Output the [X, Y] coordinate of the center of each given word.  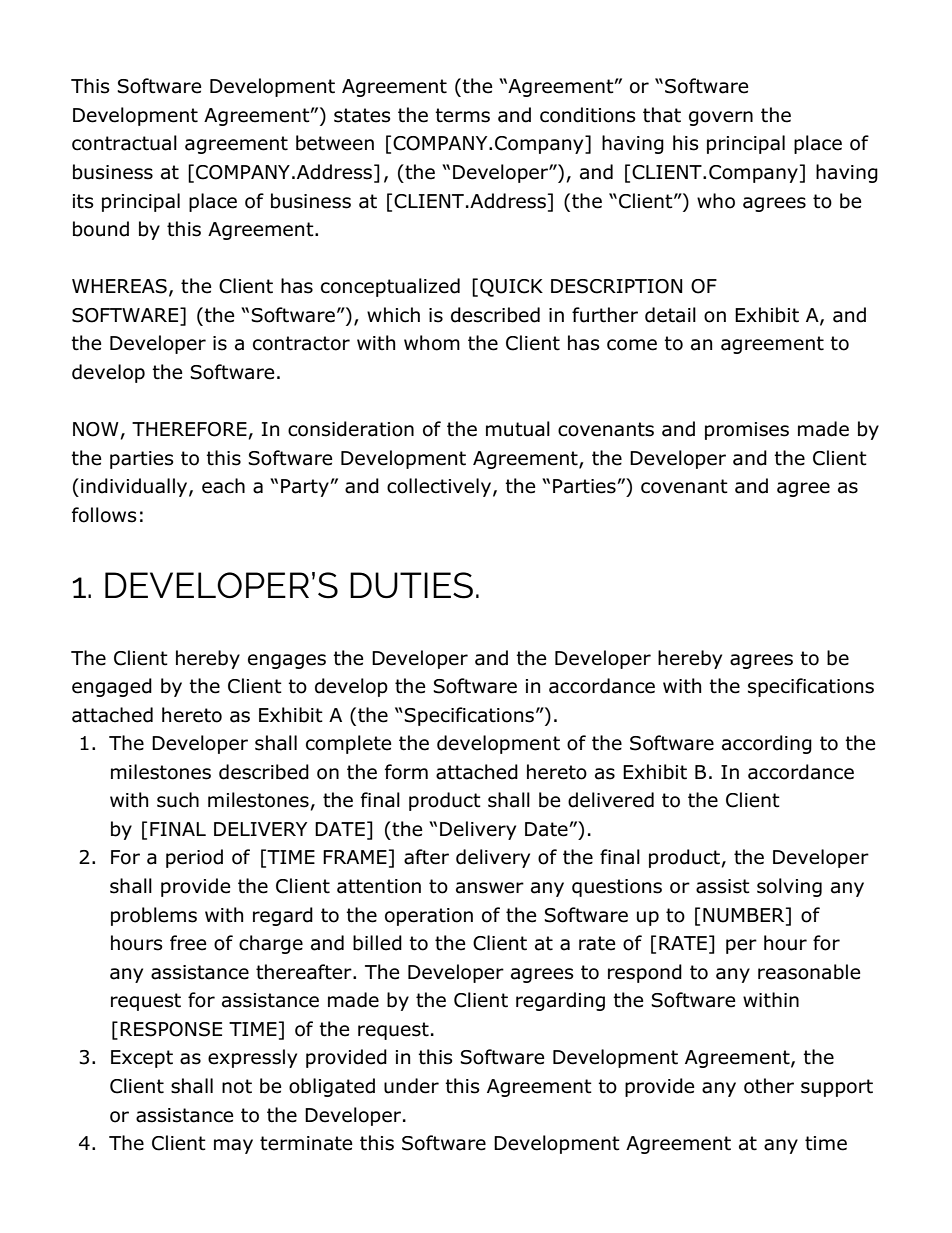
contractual [124, 143]
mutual [518, 429]
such [178, 800]
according [767, 744]
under [411, 1086]
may [233, 1146]
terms [462, 115]
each [223, 486]
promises [747, 431]
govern [721, 118]
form [406, 772]
